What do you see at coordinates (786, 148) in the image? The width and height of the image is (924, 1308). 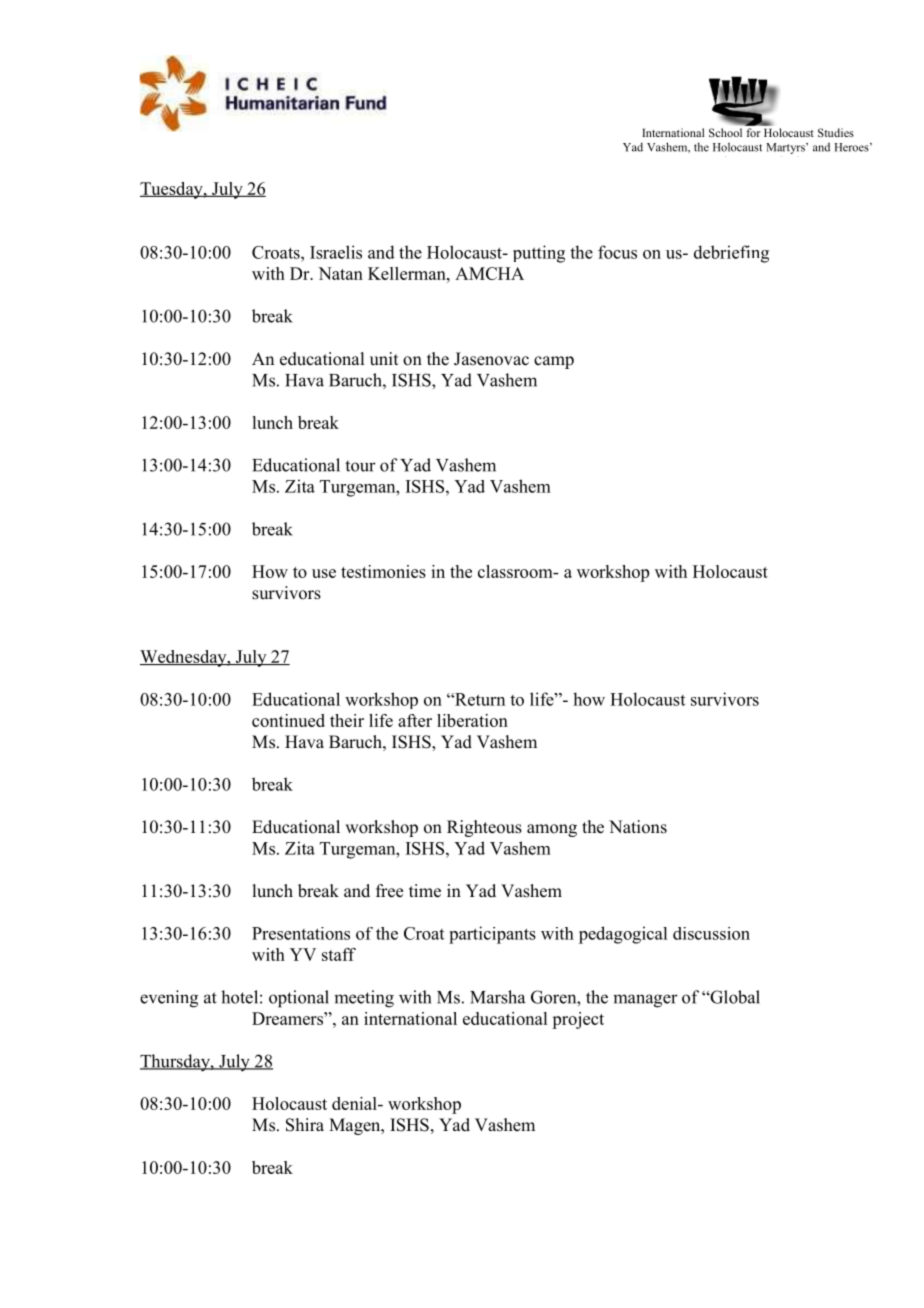 I see `Martyrs` at bounding box center [786, 148].
